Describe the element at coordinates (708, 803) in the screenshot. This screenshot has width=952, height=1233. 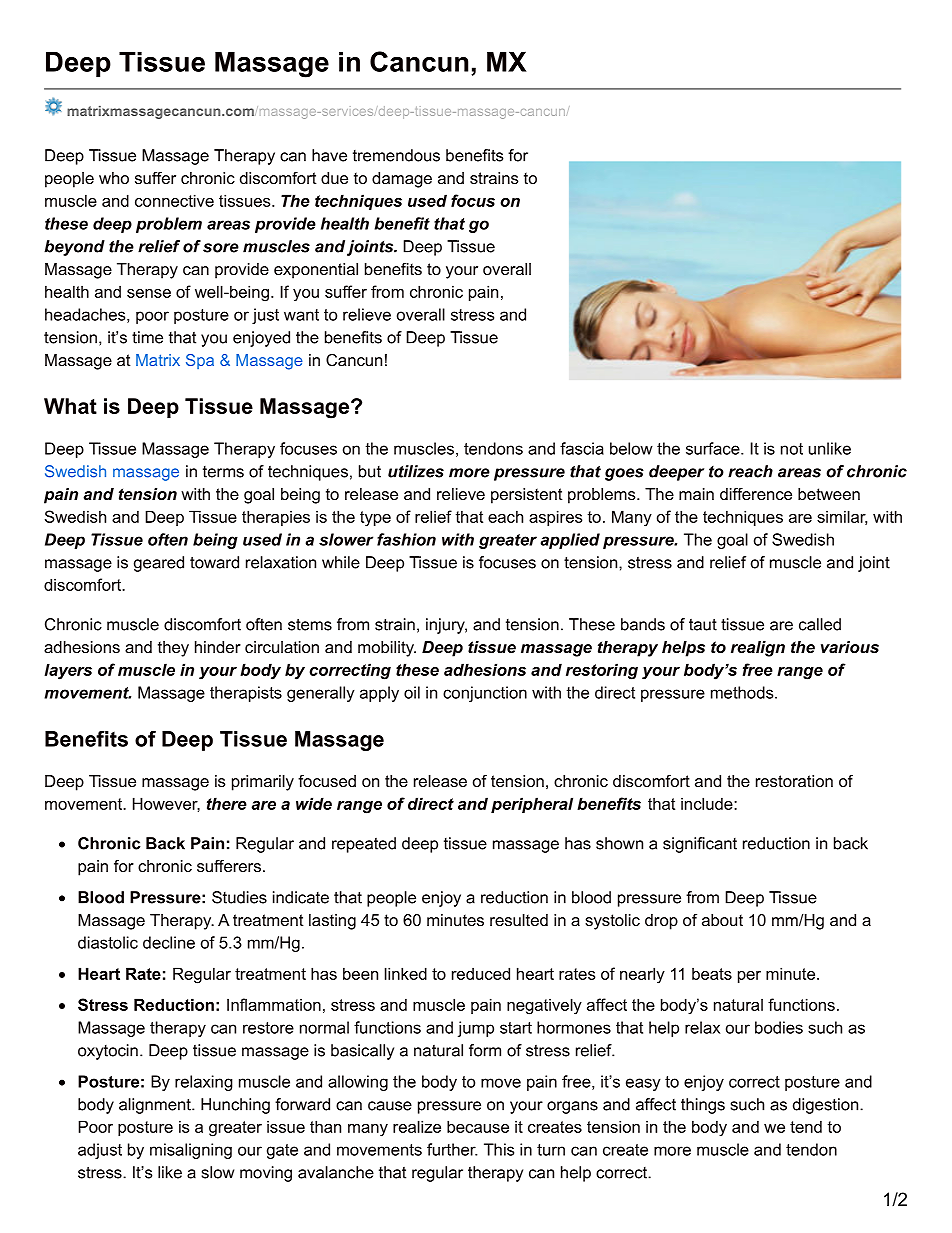
I see `include` at that location.
